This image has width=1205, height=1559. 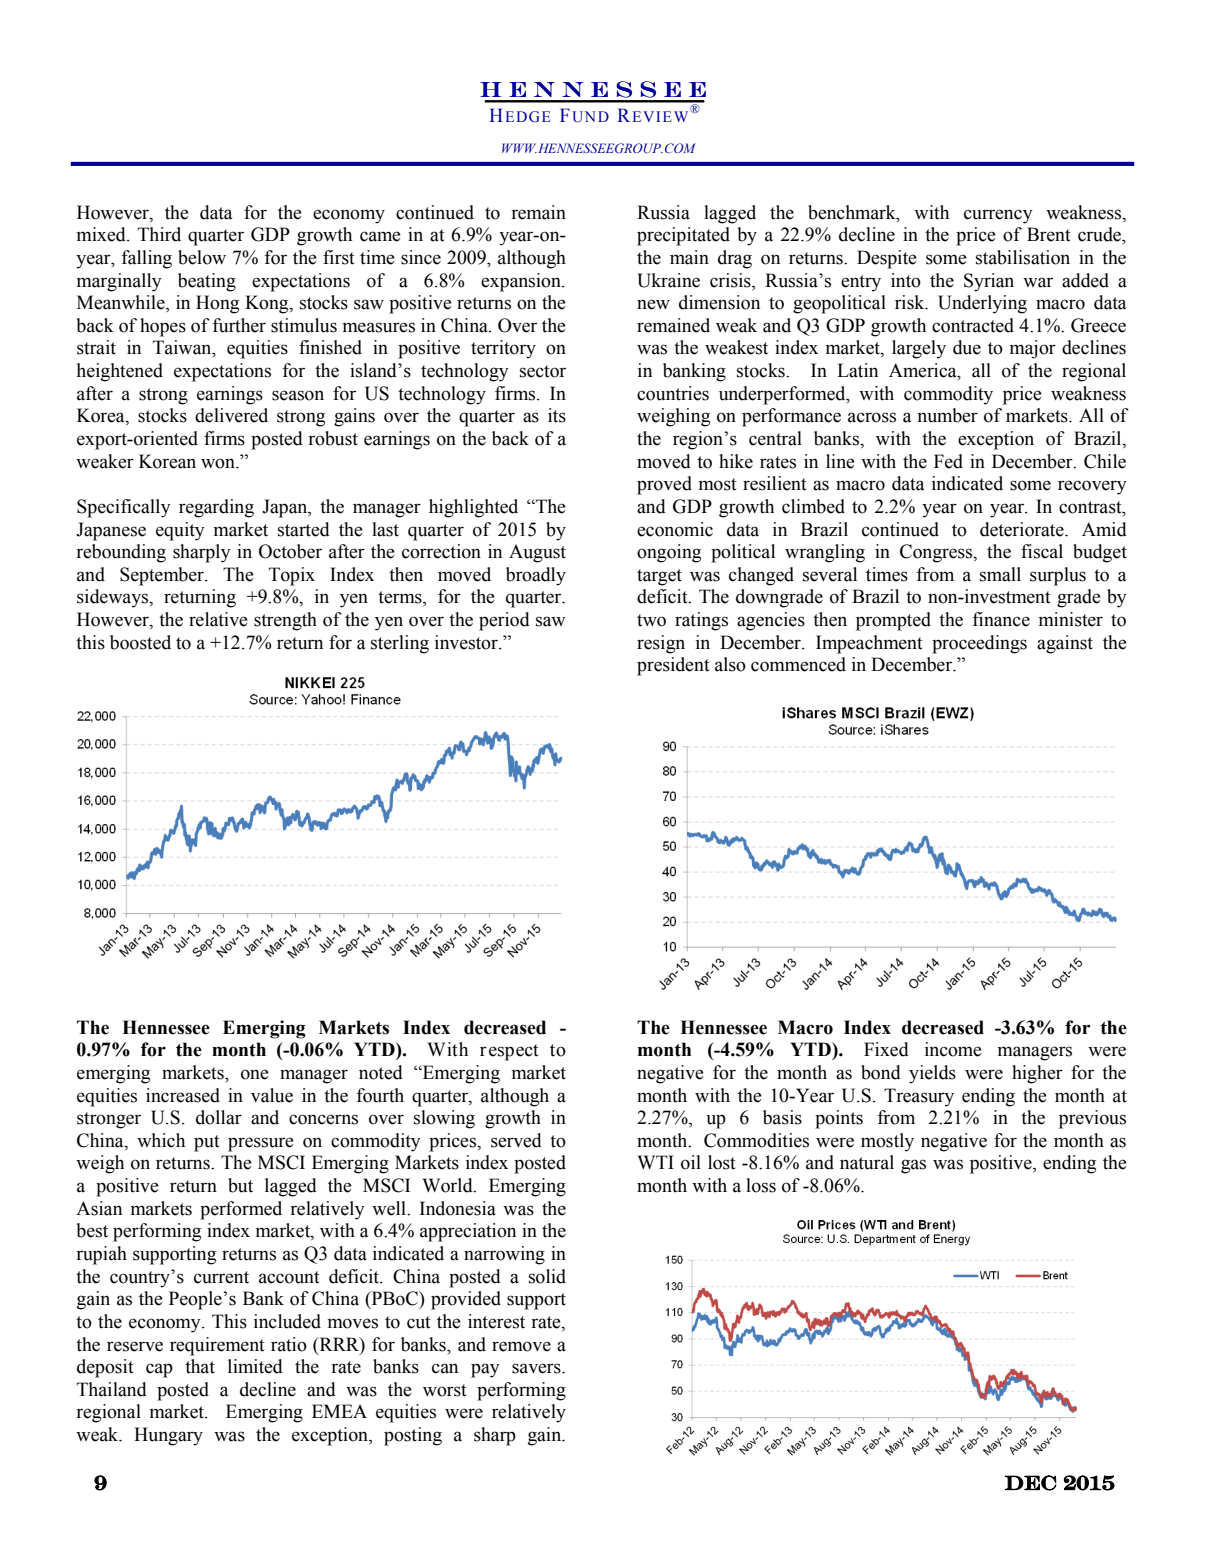 I want to click on below, so click(x=202, y=257).
